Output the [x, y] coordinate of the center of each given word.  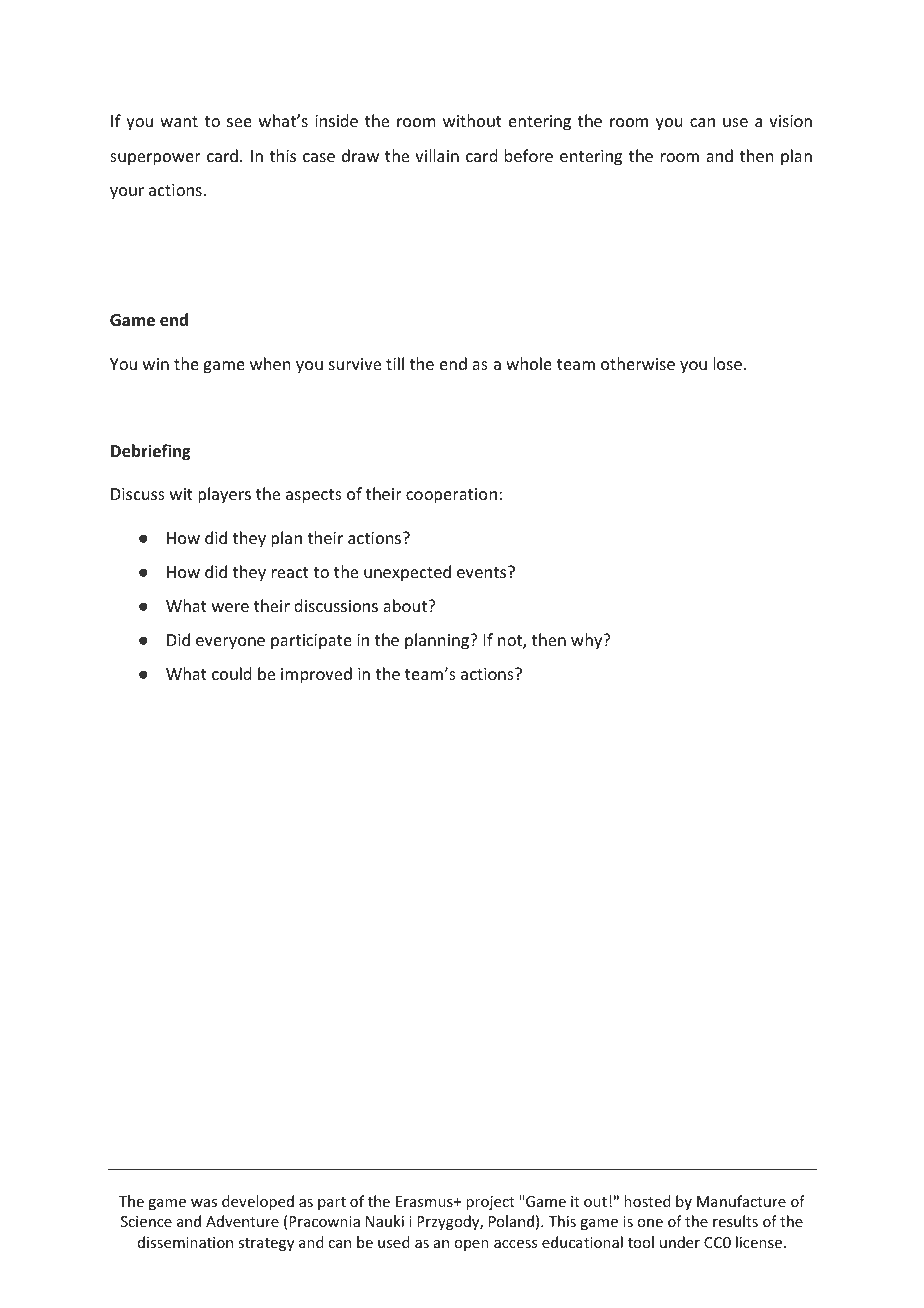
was [204, 1203]
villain [437, 155]
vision [790, 121]
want [179, 121]
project [490, 1203]
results [735, 1221]
